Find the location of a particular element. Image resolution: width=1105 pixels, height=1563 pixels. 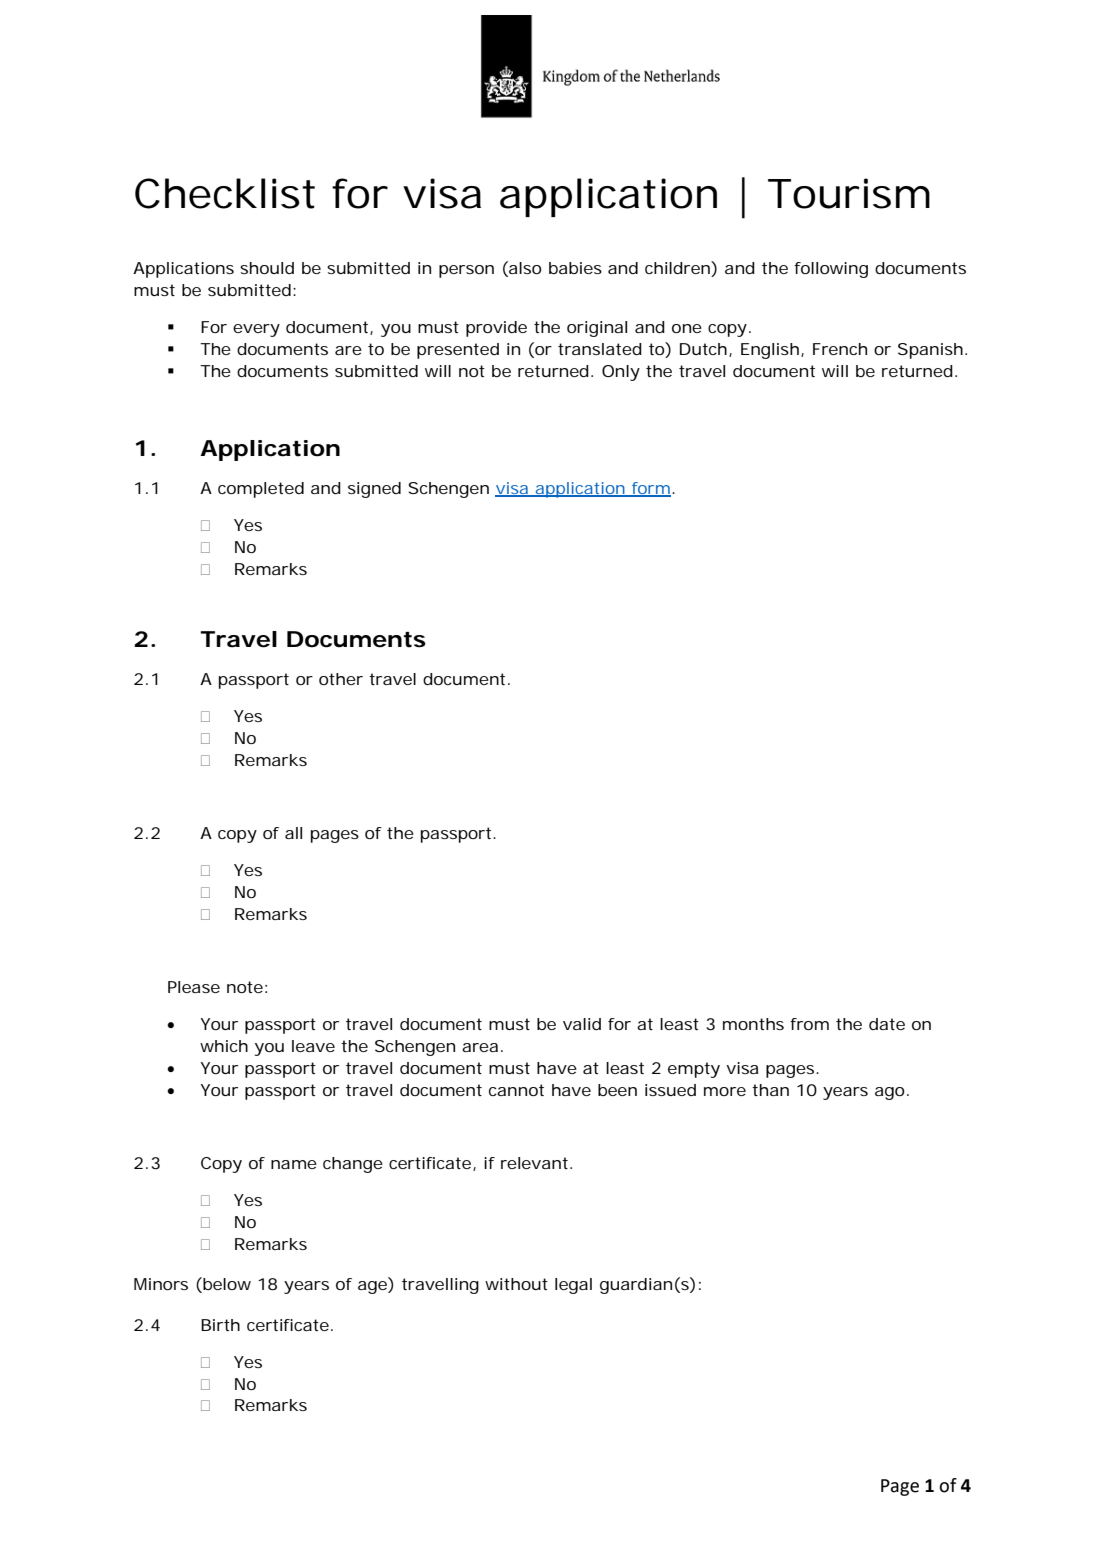

legal is located at coordinates (573, 1286).
